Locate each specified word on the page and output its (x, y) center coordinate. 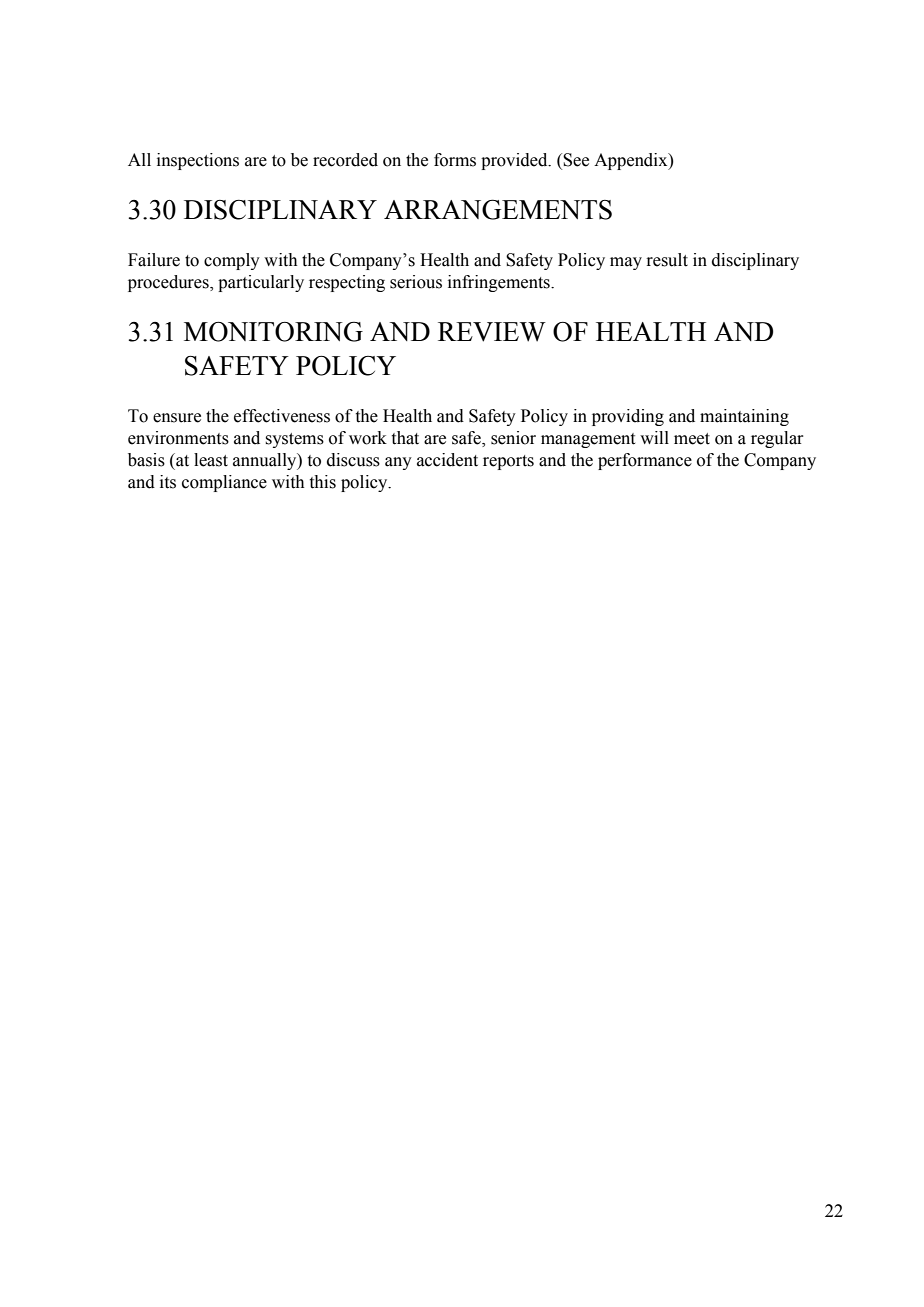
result (667, 260)
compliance (224, 483)
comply (232, 261)
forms (455, 160)
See (576, 160)
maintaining (744, 417)
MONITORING (273, 332)
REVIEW (492, 332)
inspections (198, 161)
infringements (500, 283)
